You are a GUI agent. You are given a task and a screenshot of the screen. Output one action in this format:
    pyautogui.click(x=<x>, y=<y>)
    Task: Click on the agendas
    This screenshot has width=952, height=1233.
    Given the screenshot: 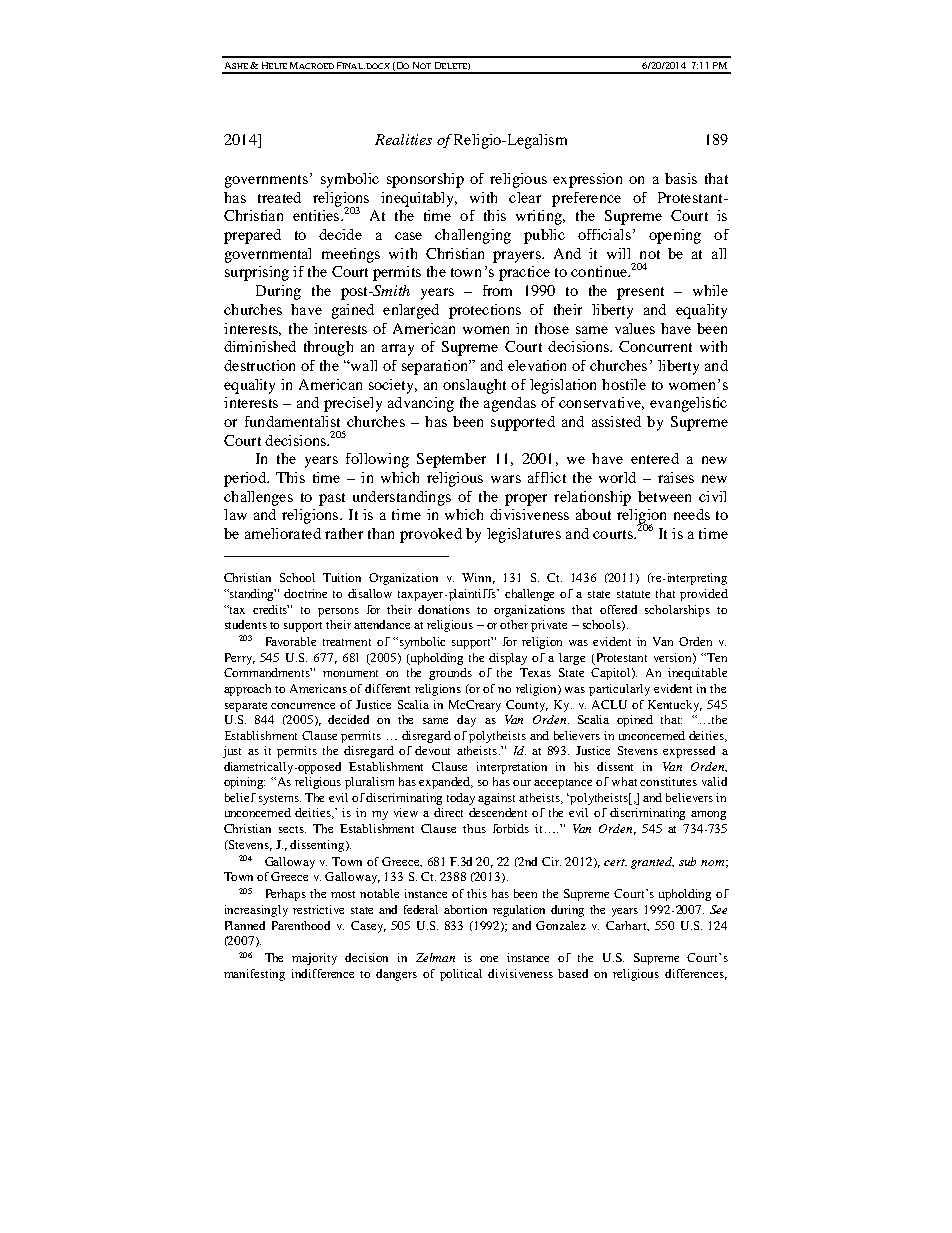 What is the action you would take?
    pyautogui.click(x=510, y=404)
